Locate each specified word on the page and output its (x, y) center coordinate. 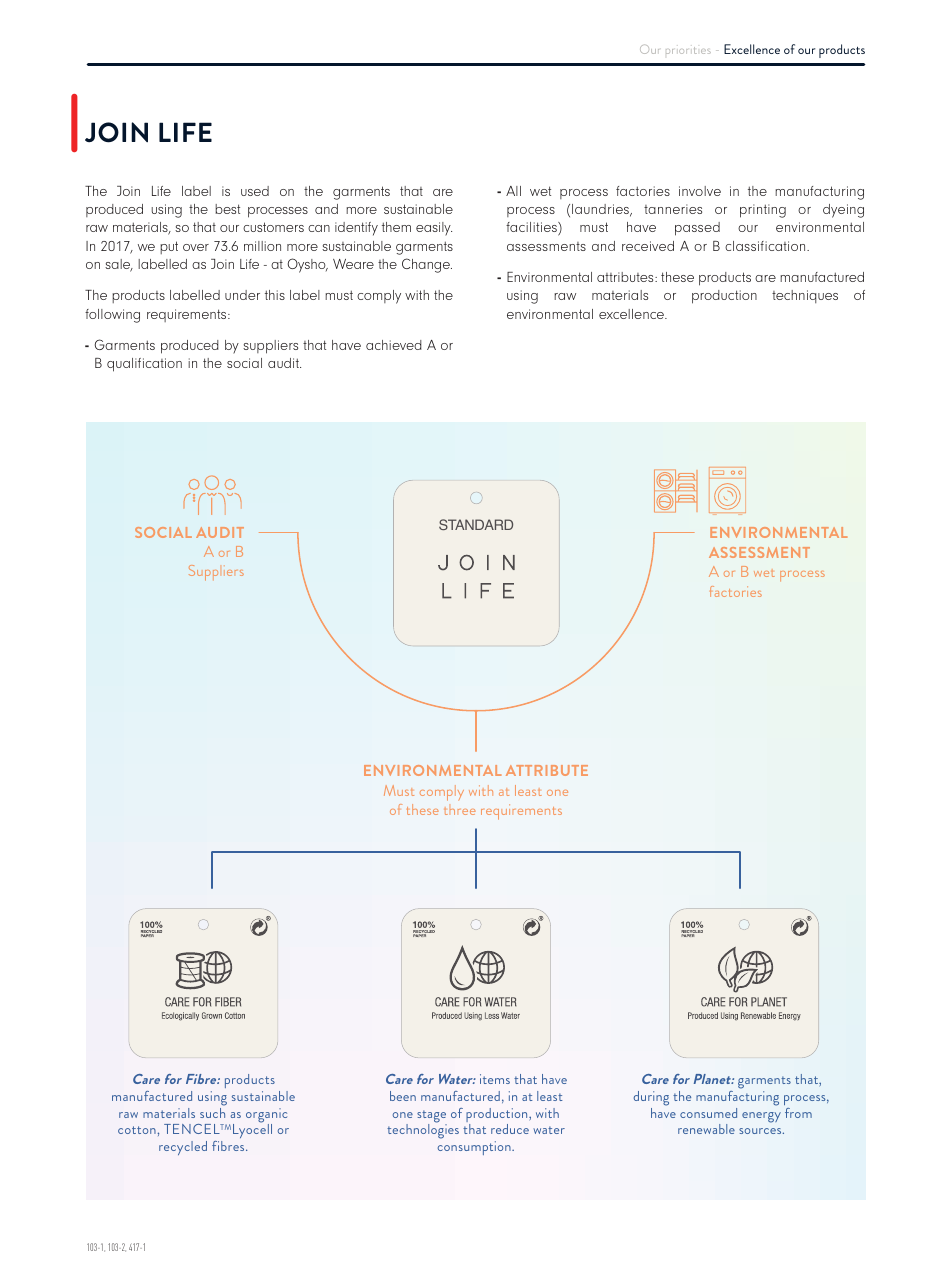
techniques (805, 296)
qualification (144, 365)
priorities (688, 50)
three (460, 811)
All (513, 191)
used (255, 191)
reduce (510, 1129)
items (495, 1079)
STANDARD (476, 524)
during (651, 1098)
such (212, 1111)
